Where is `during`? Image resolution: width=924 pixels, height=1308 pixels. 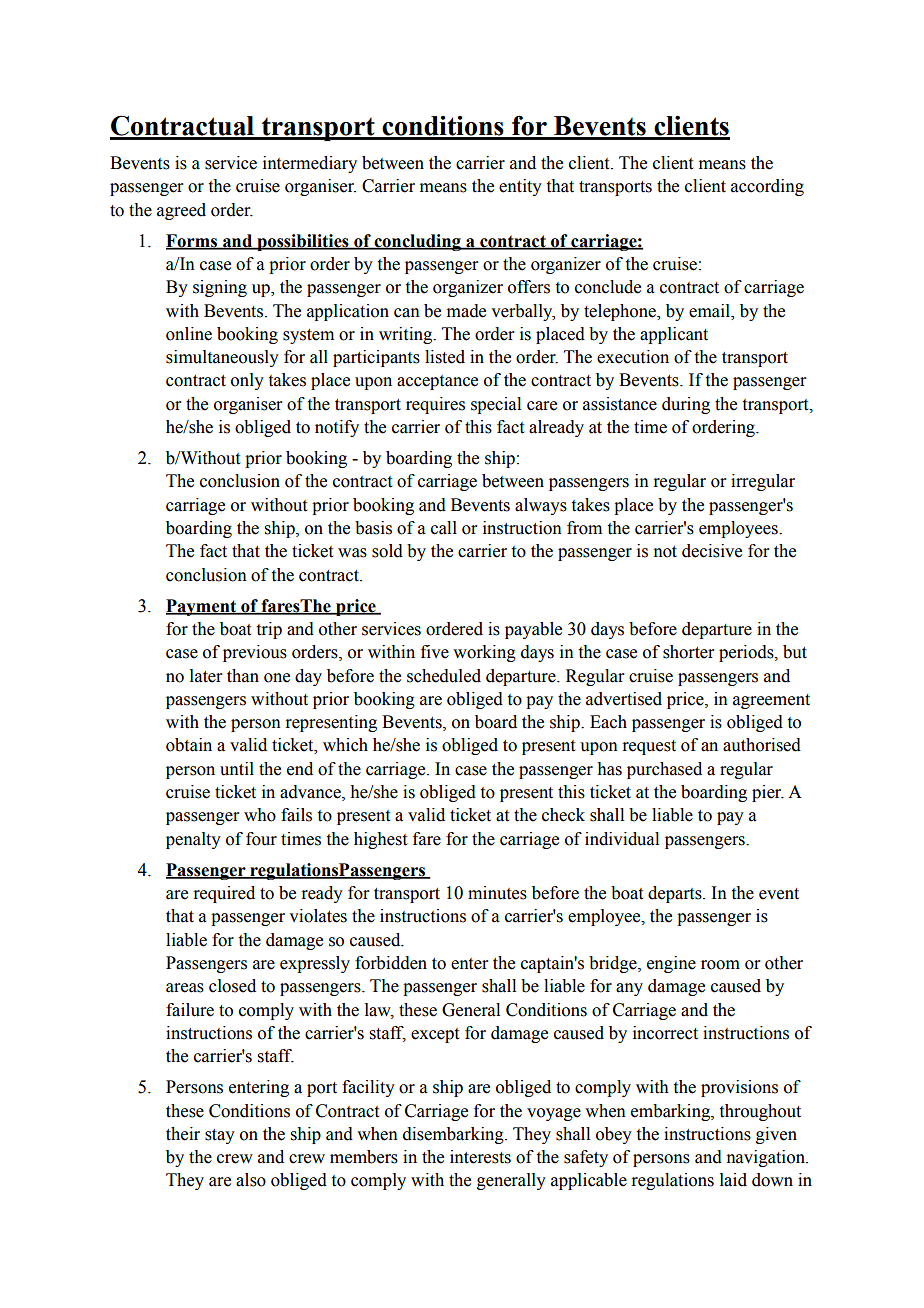 during is located at coordinates (686, 405).
